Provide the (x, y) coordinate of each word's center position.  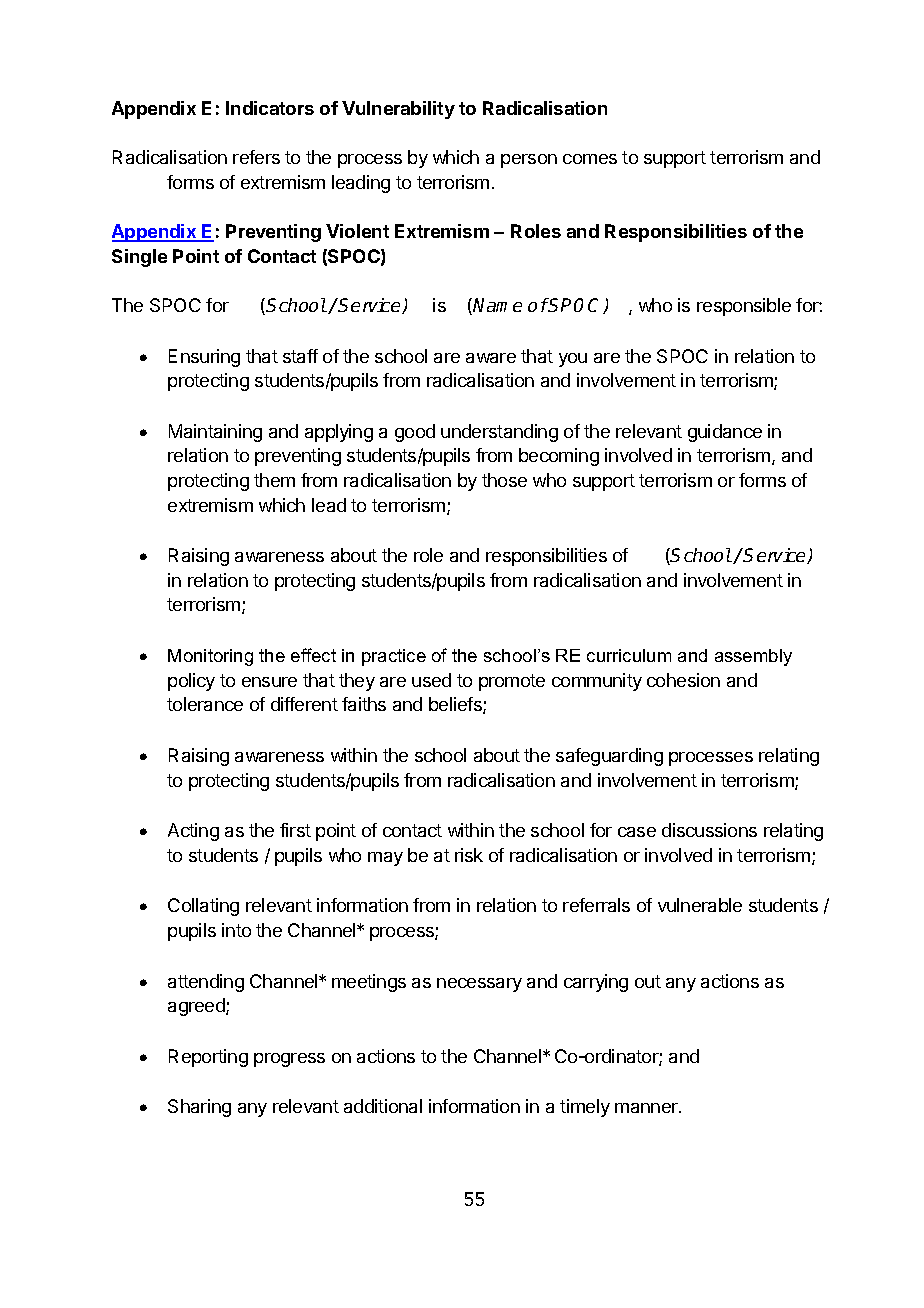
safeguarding (609, 757)
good (415, 433)
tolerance (205, 704)
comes (590, 159)
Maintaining (215, 433)
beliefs (456, 705)
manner (647, 1108)
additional (383, 1106)
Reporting (208, 1058)
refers (256, 157)
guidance (725, 433)
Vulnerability (398, 110)
